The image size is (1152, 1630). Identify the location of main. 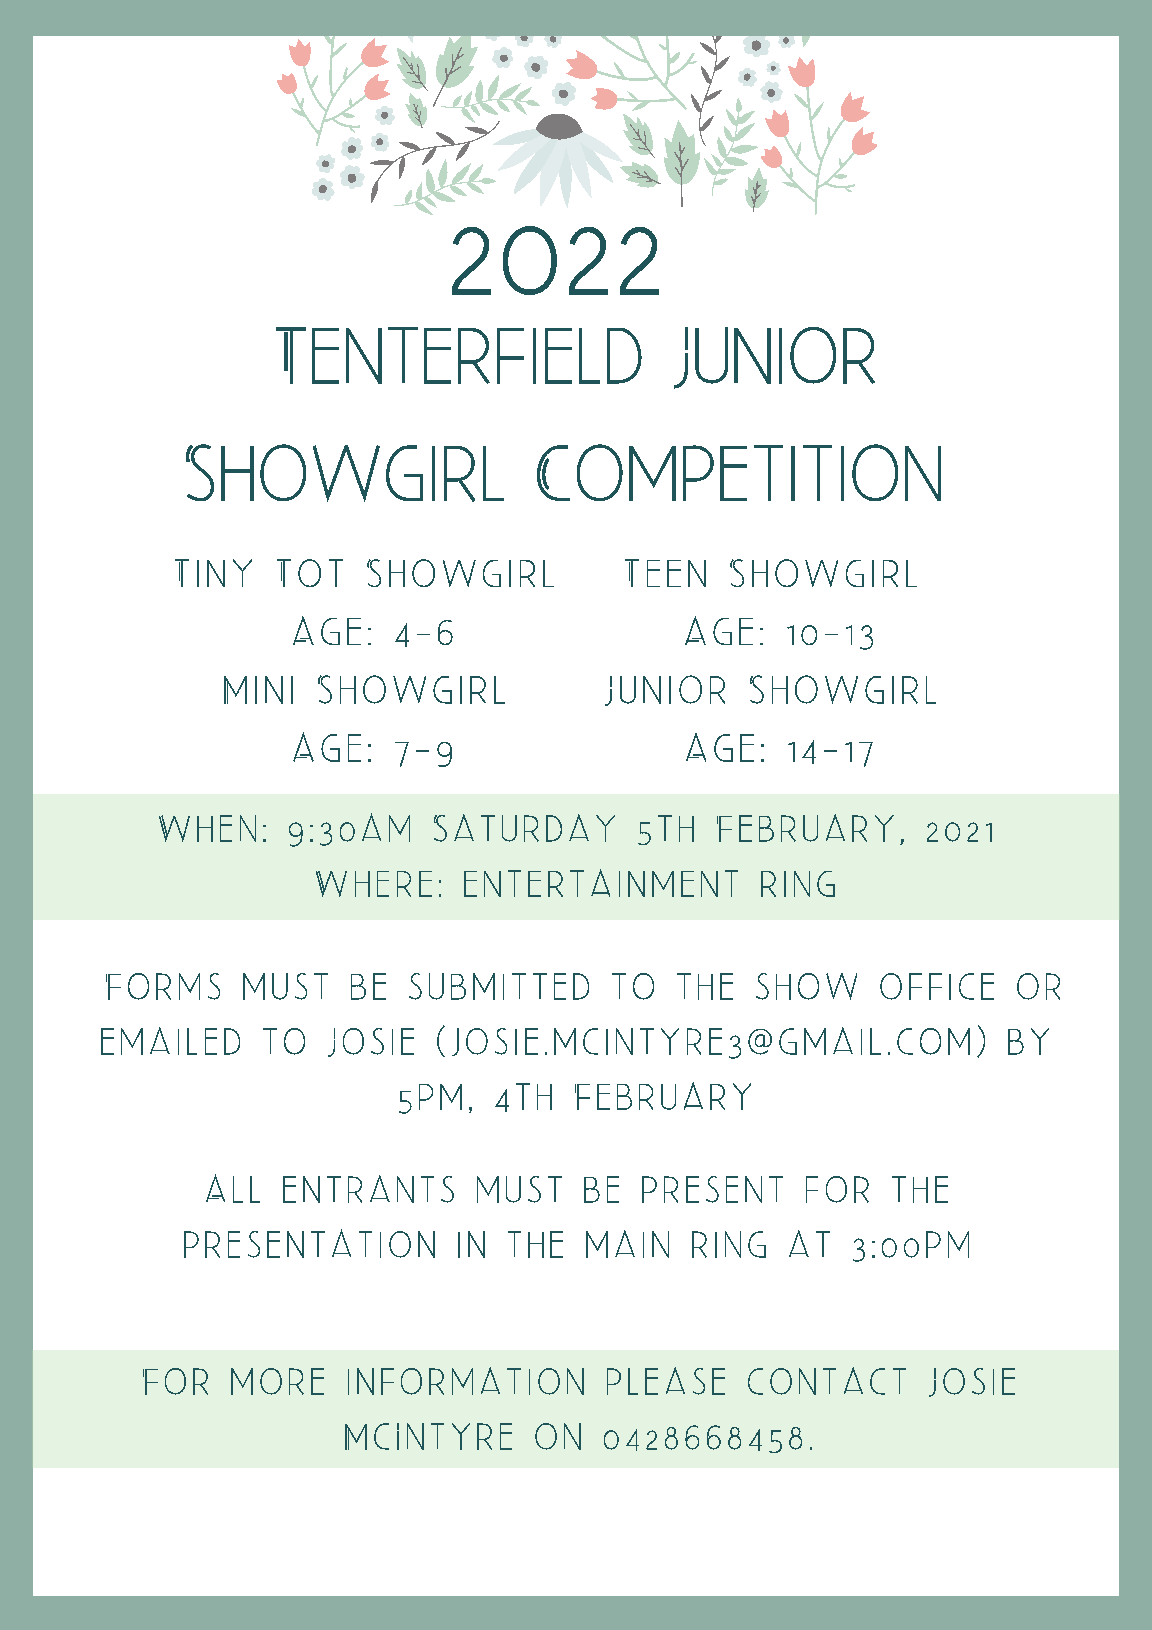
(627, 1244).
